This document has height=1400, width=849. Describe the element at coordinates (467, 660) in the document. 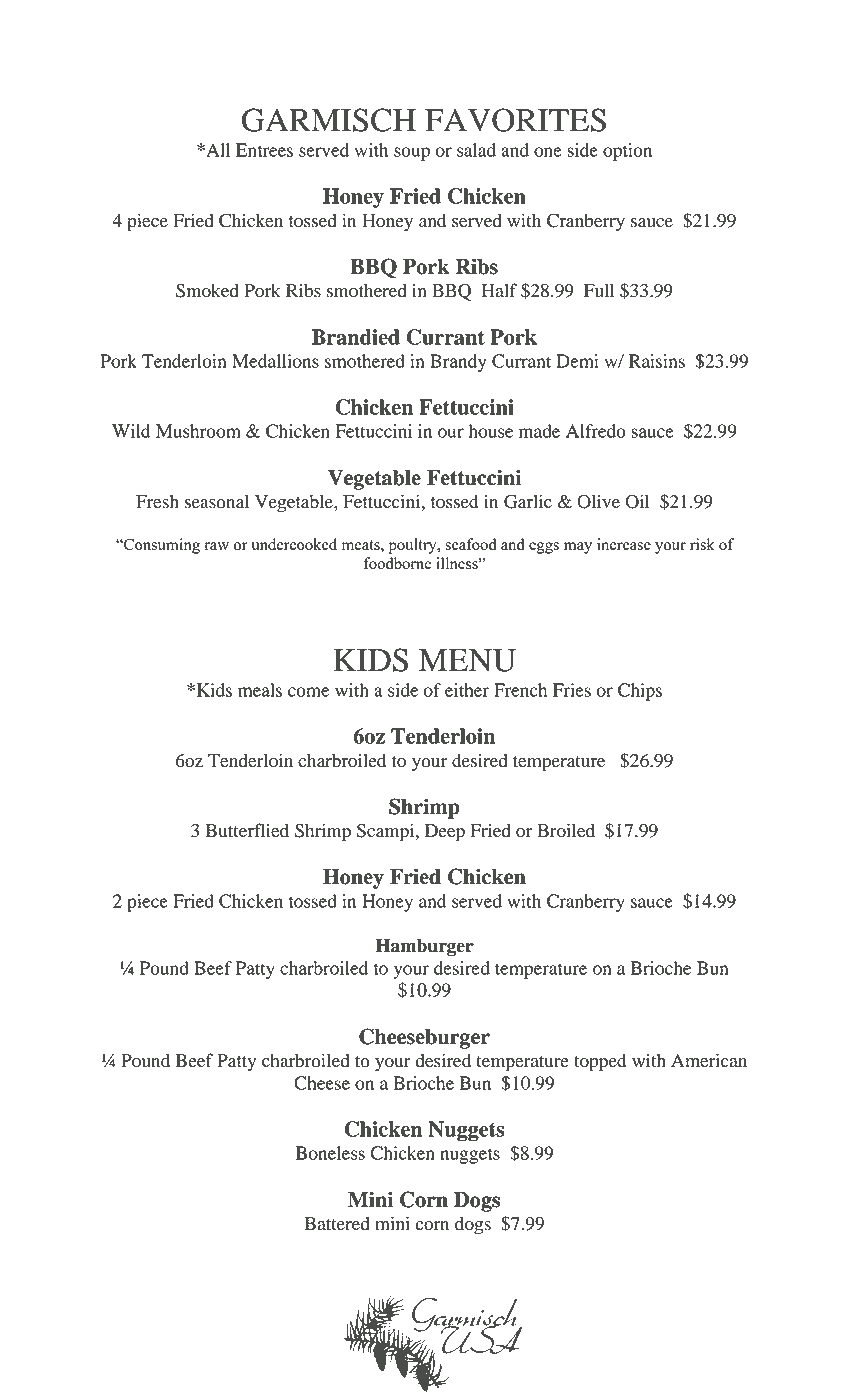

I see `MENU` at that location.
